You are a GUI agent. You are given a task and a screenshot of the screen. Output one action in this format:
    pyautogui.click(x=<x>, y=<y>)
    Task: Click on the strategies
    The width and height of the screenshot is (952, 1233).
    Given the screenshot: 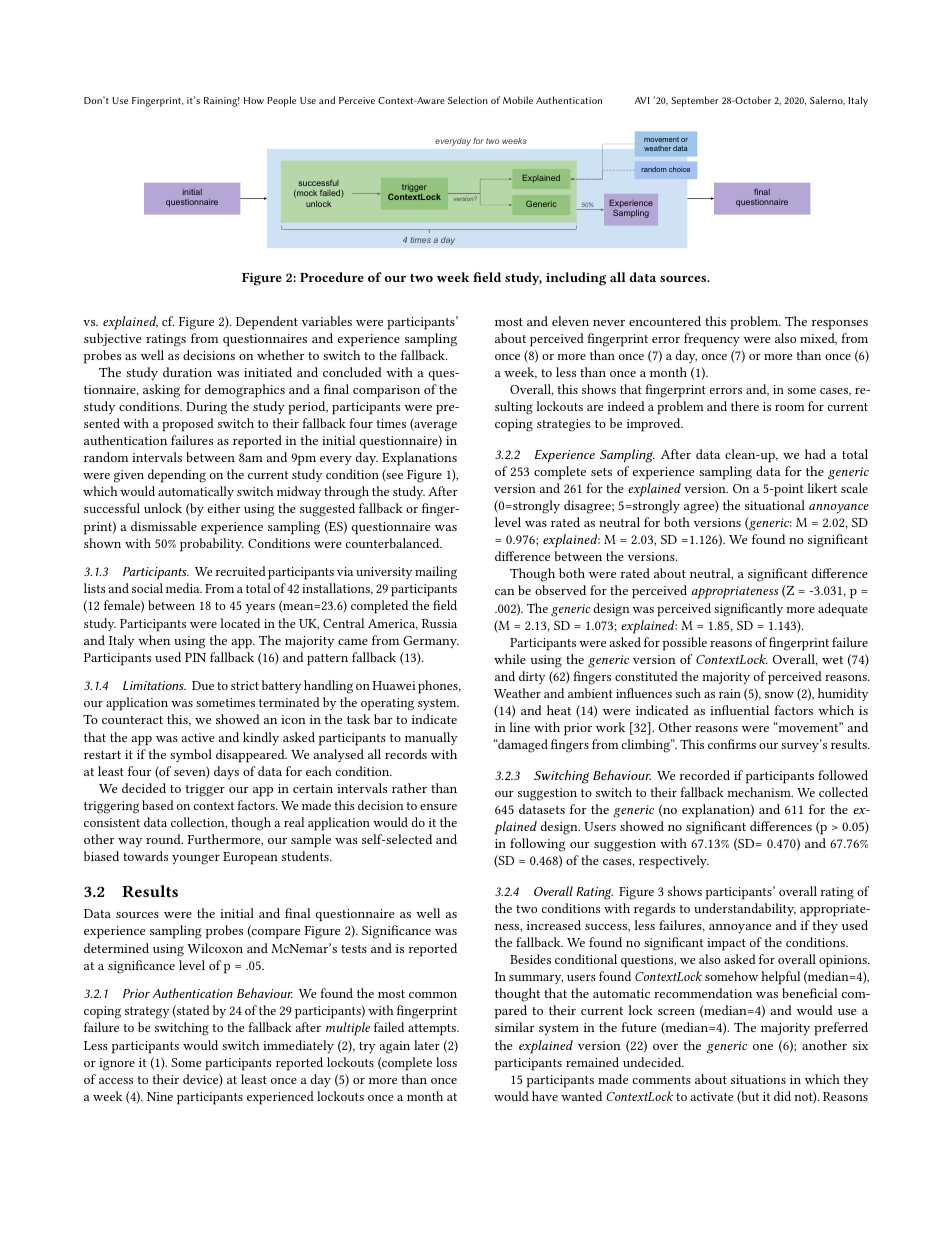 What is the action you would take?
    pyautogui.click(x=564, y=425)
